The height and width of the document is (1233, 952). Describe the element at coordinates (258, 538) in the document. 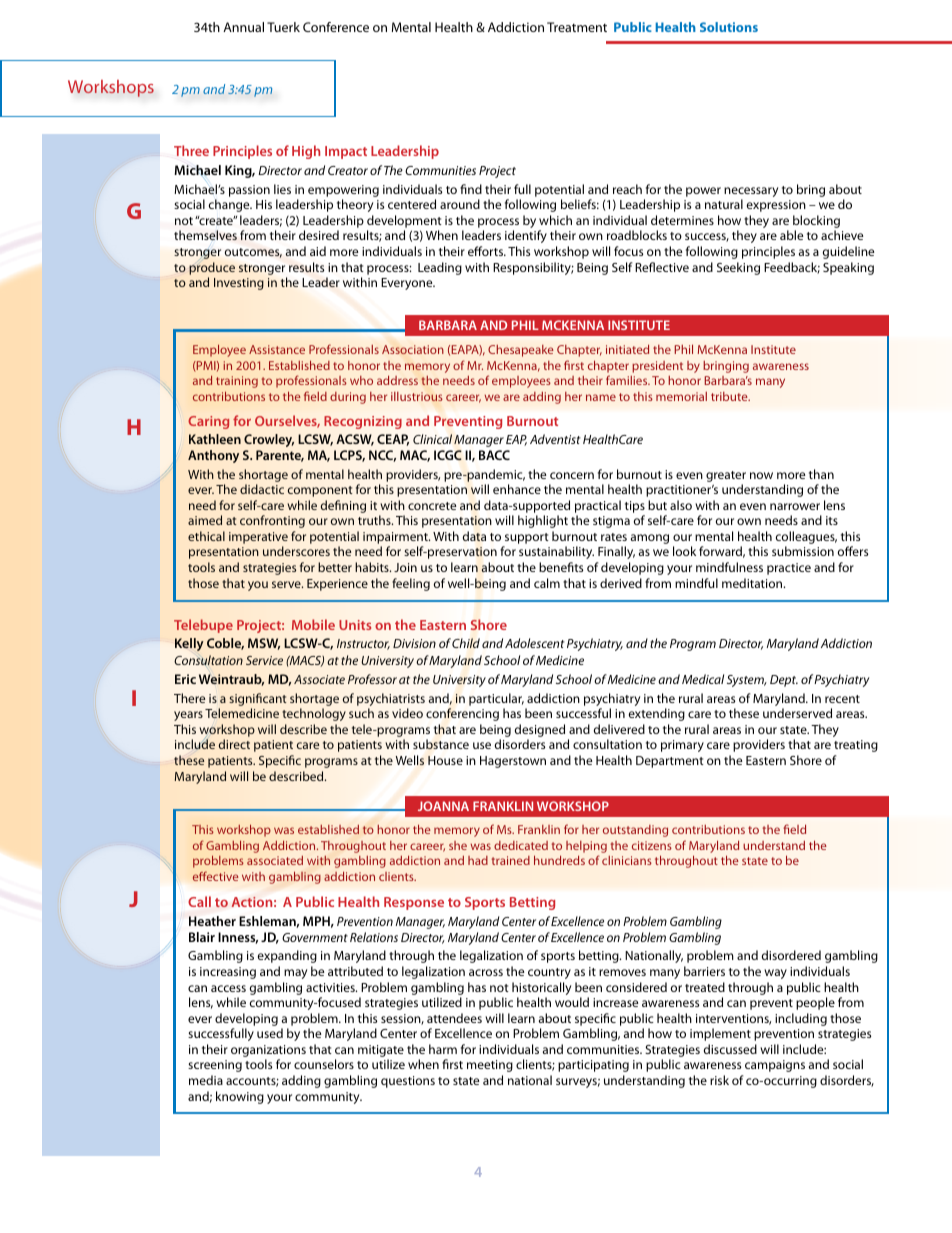

I see `imperative` at that location.
